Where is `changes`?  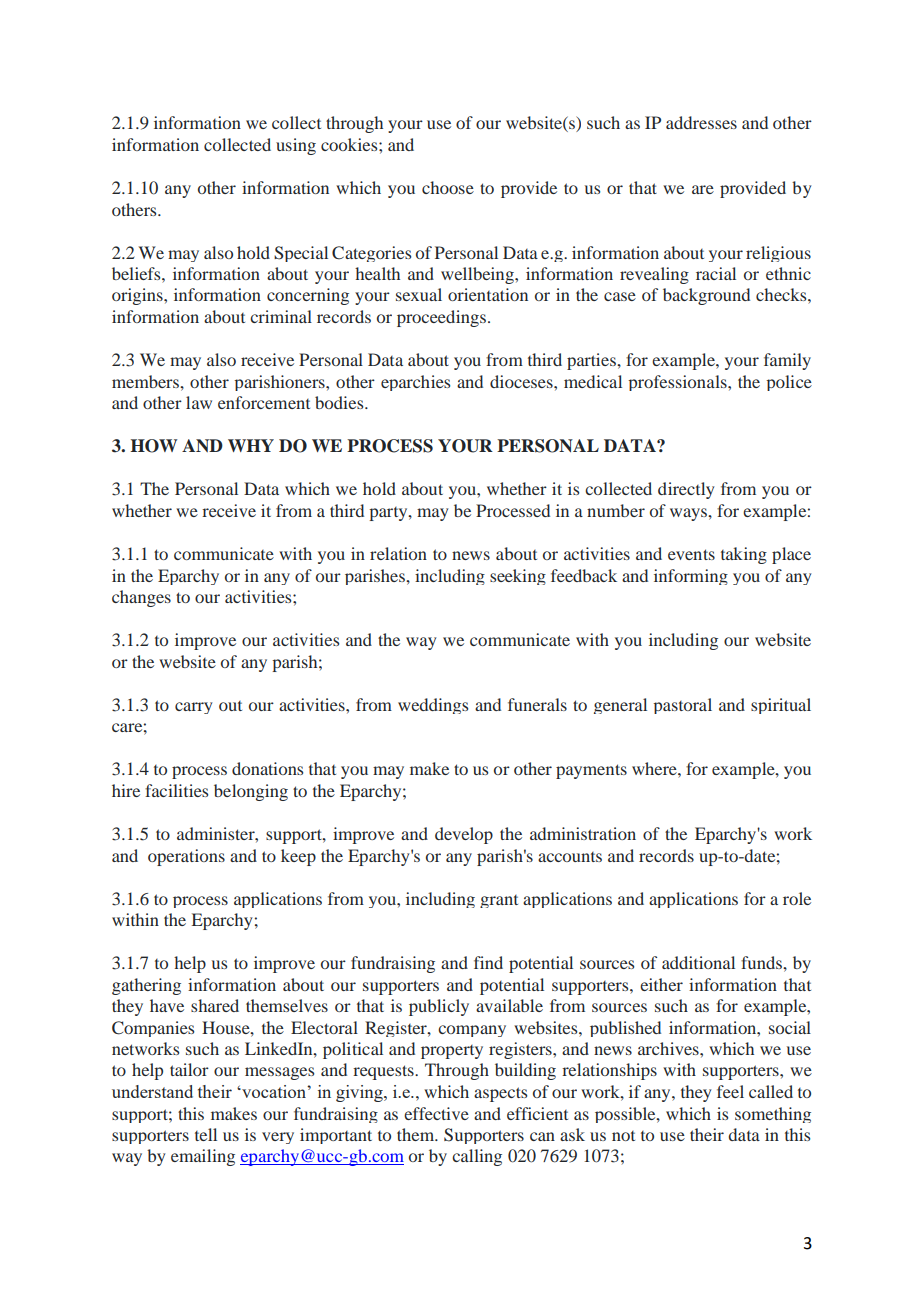
changes is located at coordinates (141, 598).
